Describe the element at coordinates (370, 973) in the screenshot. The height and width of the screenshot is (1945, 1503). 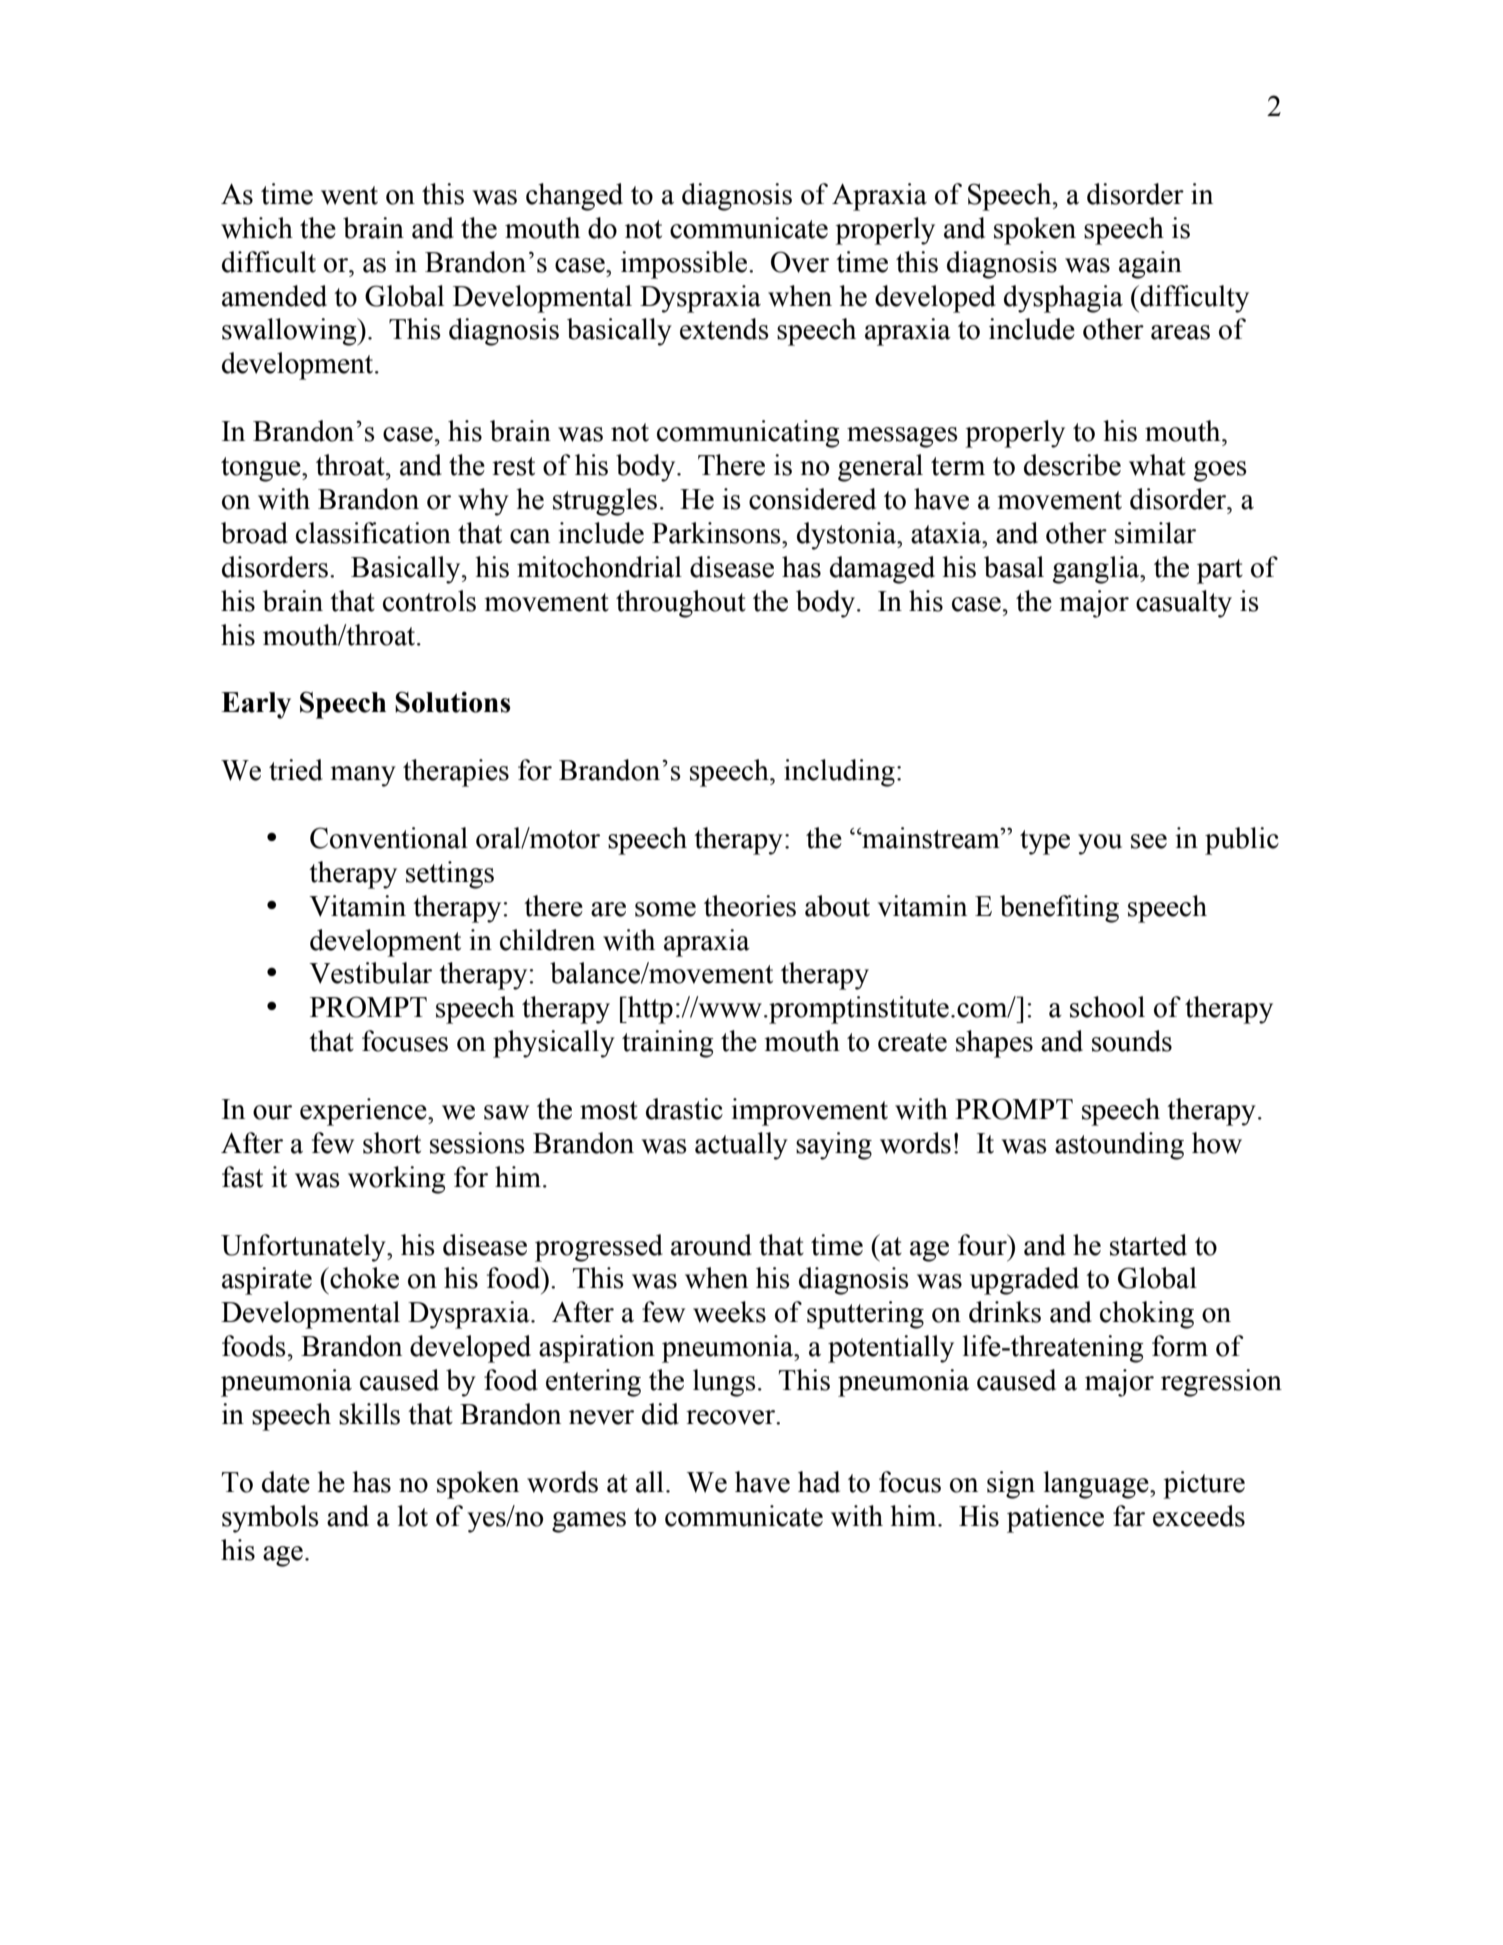
I see `Vestibular` at that location.
